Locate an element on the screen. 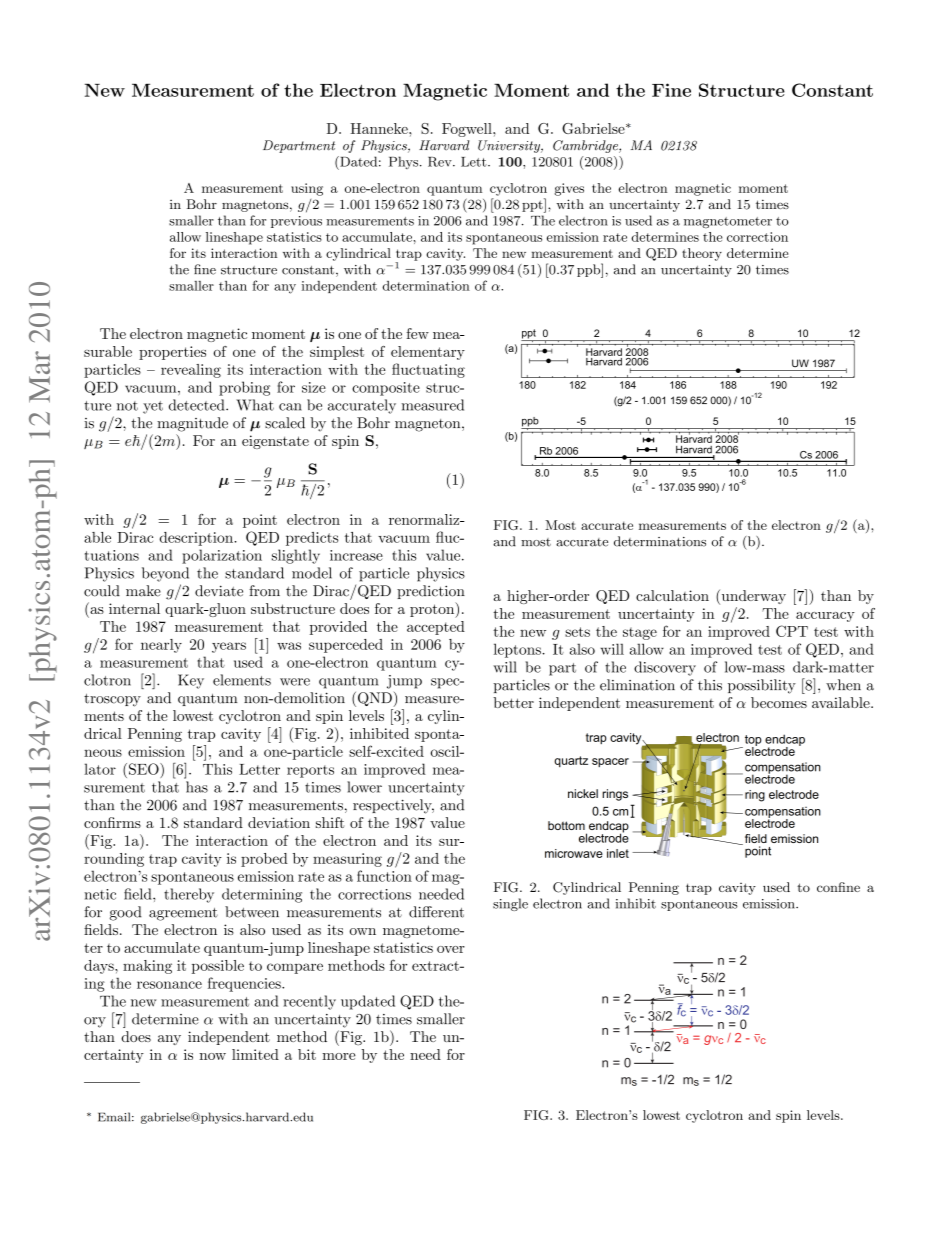 This screenshot has width=952, height=1233. increase is located at coordinates (356, 555).
